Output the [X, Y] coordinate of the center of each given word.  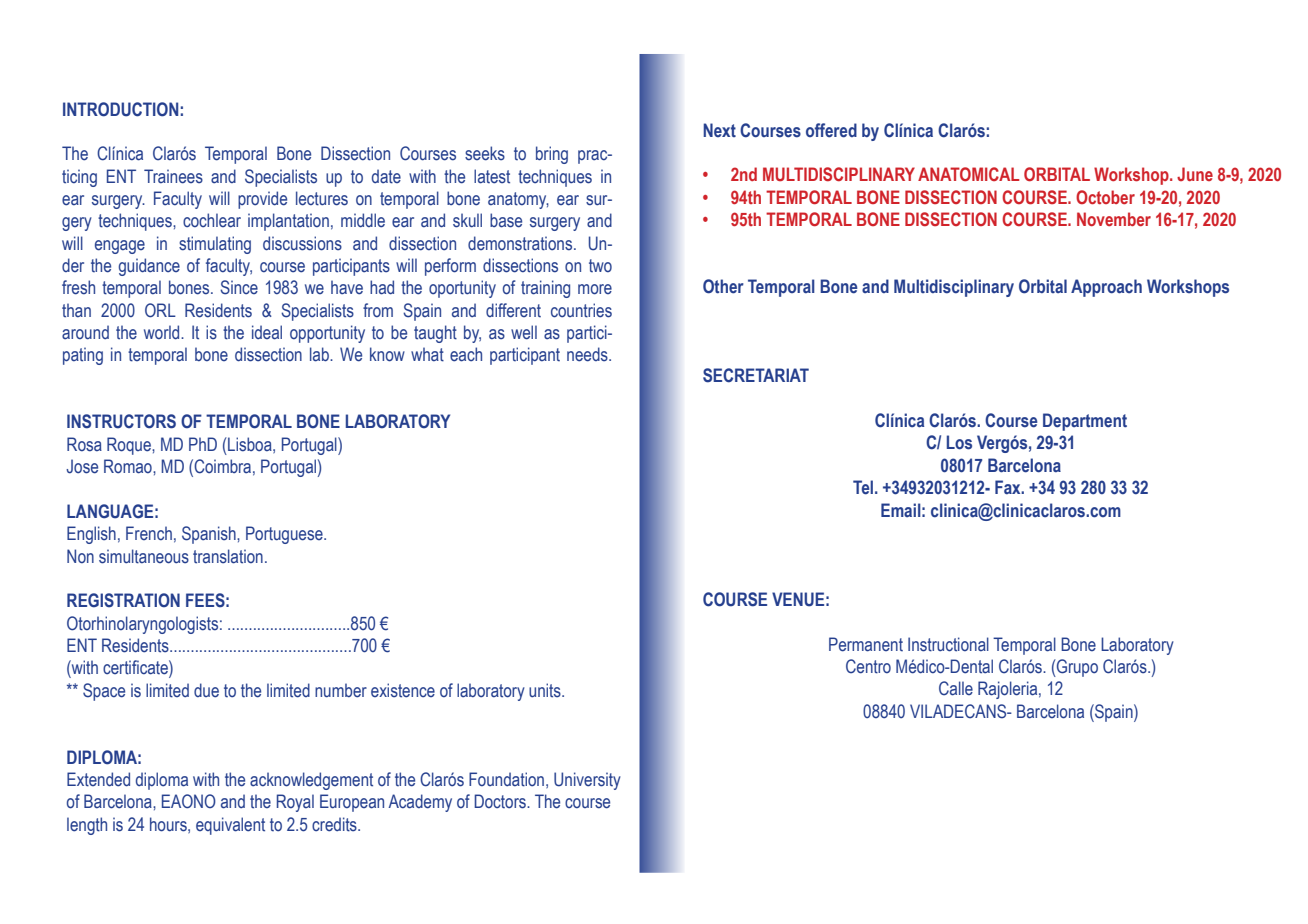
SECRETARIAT [756, 375]
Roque [130, 446]
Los [959, 442]
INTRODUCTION [120, 109]
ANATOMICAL [968, 174]
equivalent [230, 826]
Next [719, 130]
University [587, 781]
